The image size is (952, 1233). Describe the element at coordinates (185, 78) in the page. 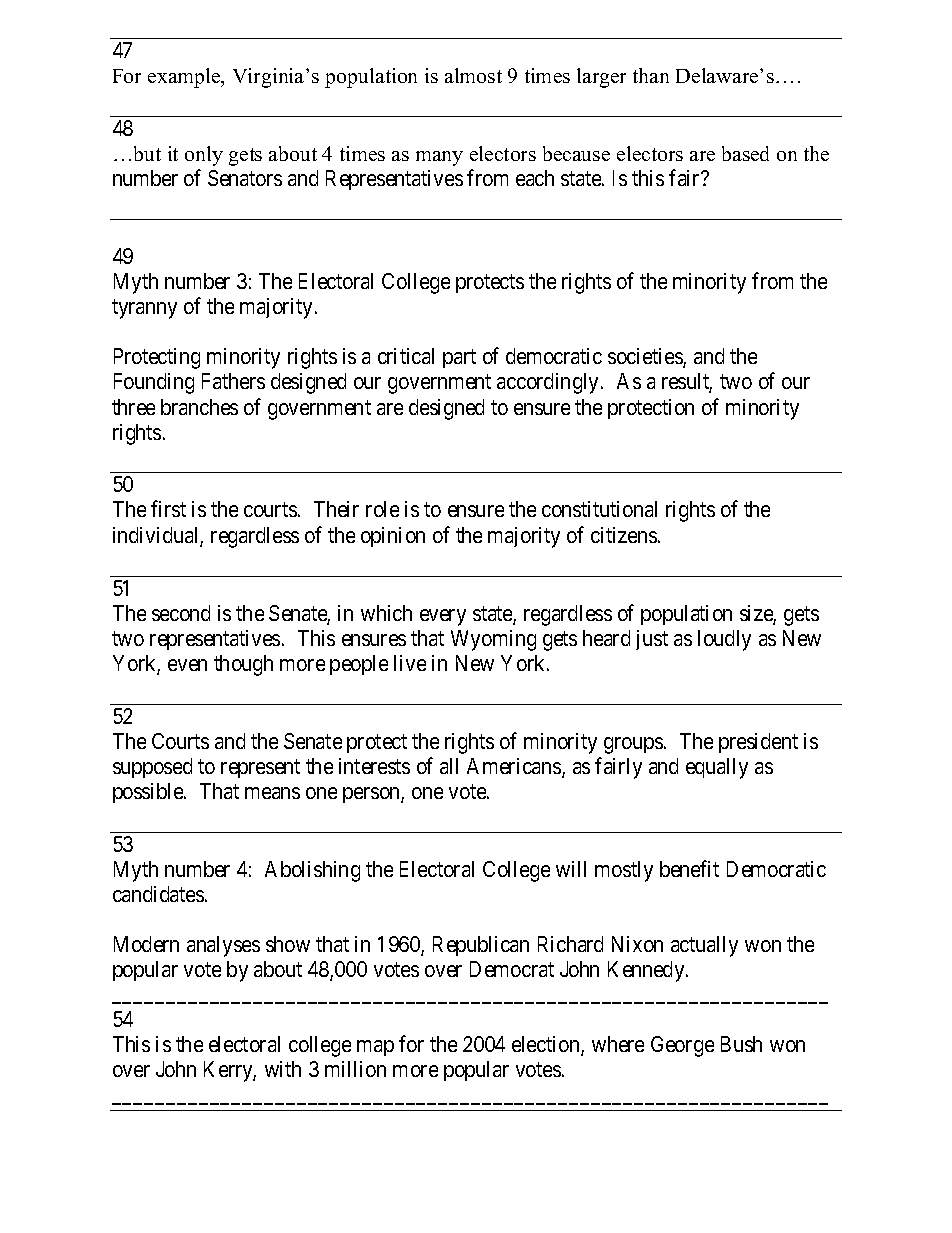

I see `example` at that location.
